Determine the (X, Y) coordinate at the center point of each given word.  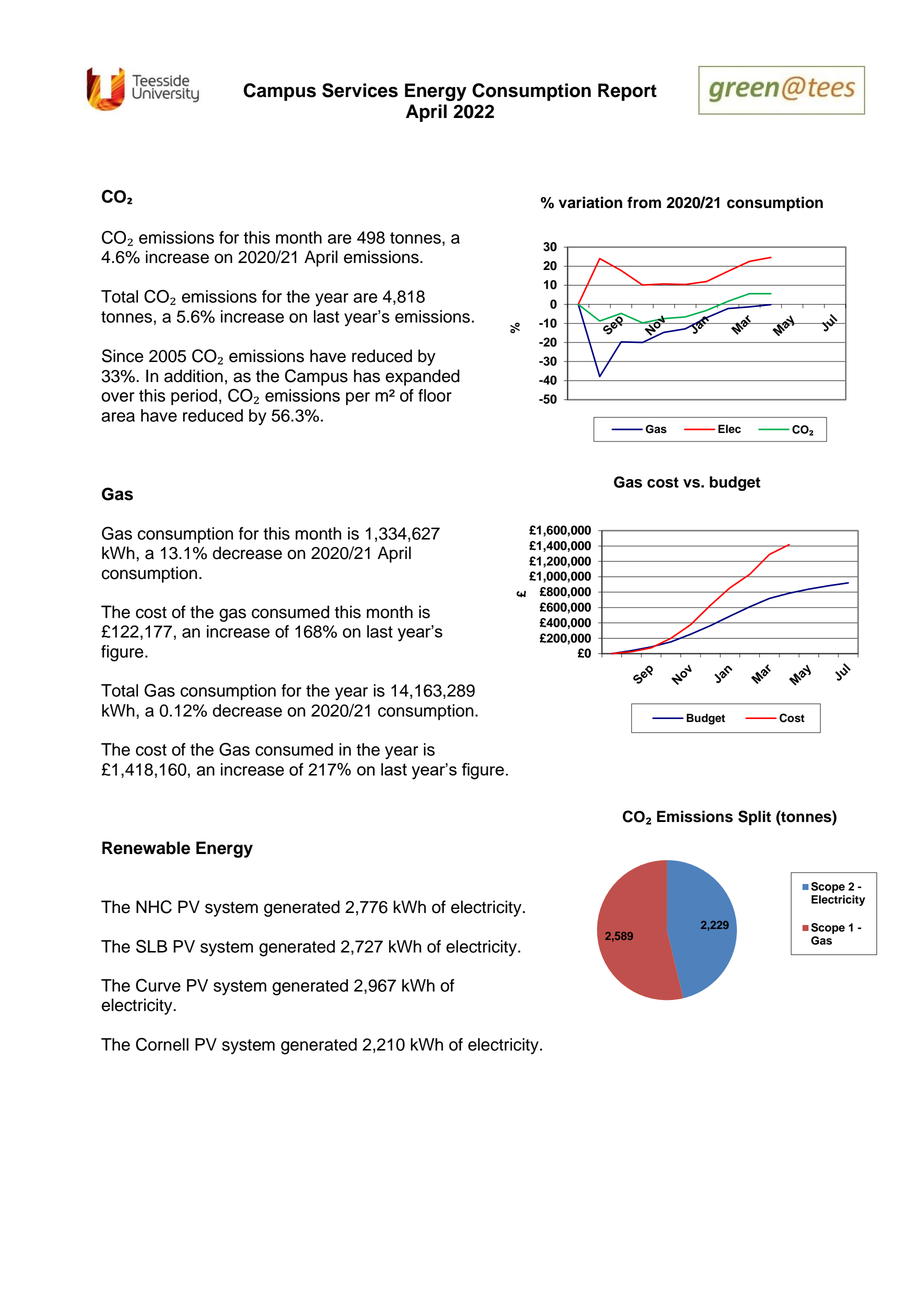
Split (754, 818)
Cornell (162, 1044)
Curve (158, 985)
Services (360, 90)
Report (627, 92)
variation (590, 202)
